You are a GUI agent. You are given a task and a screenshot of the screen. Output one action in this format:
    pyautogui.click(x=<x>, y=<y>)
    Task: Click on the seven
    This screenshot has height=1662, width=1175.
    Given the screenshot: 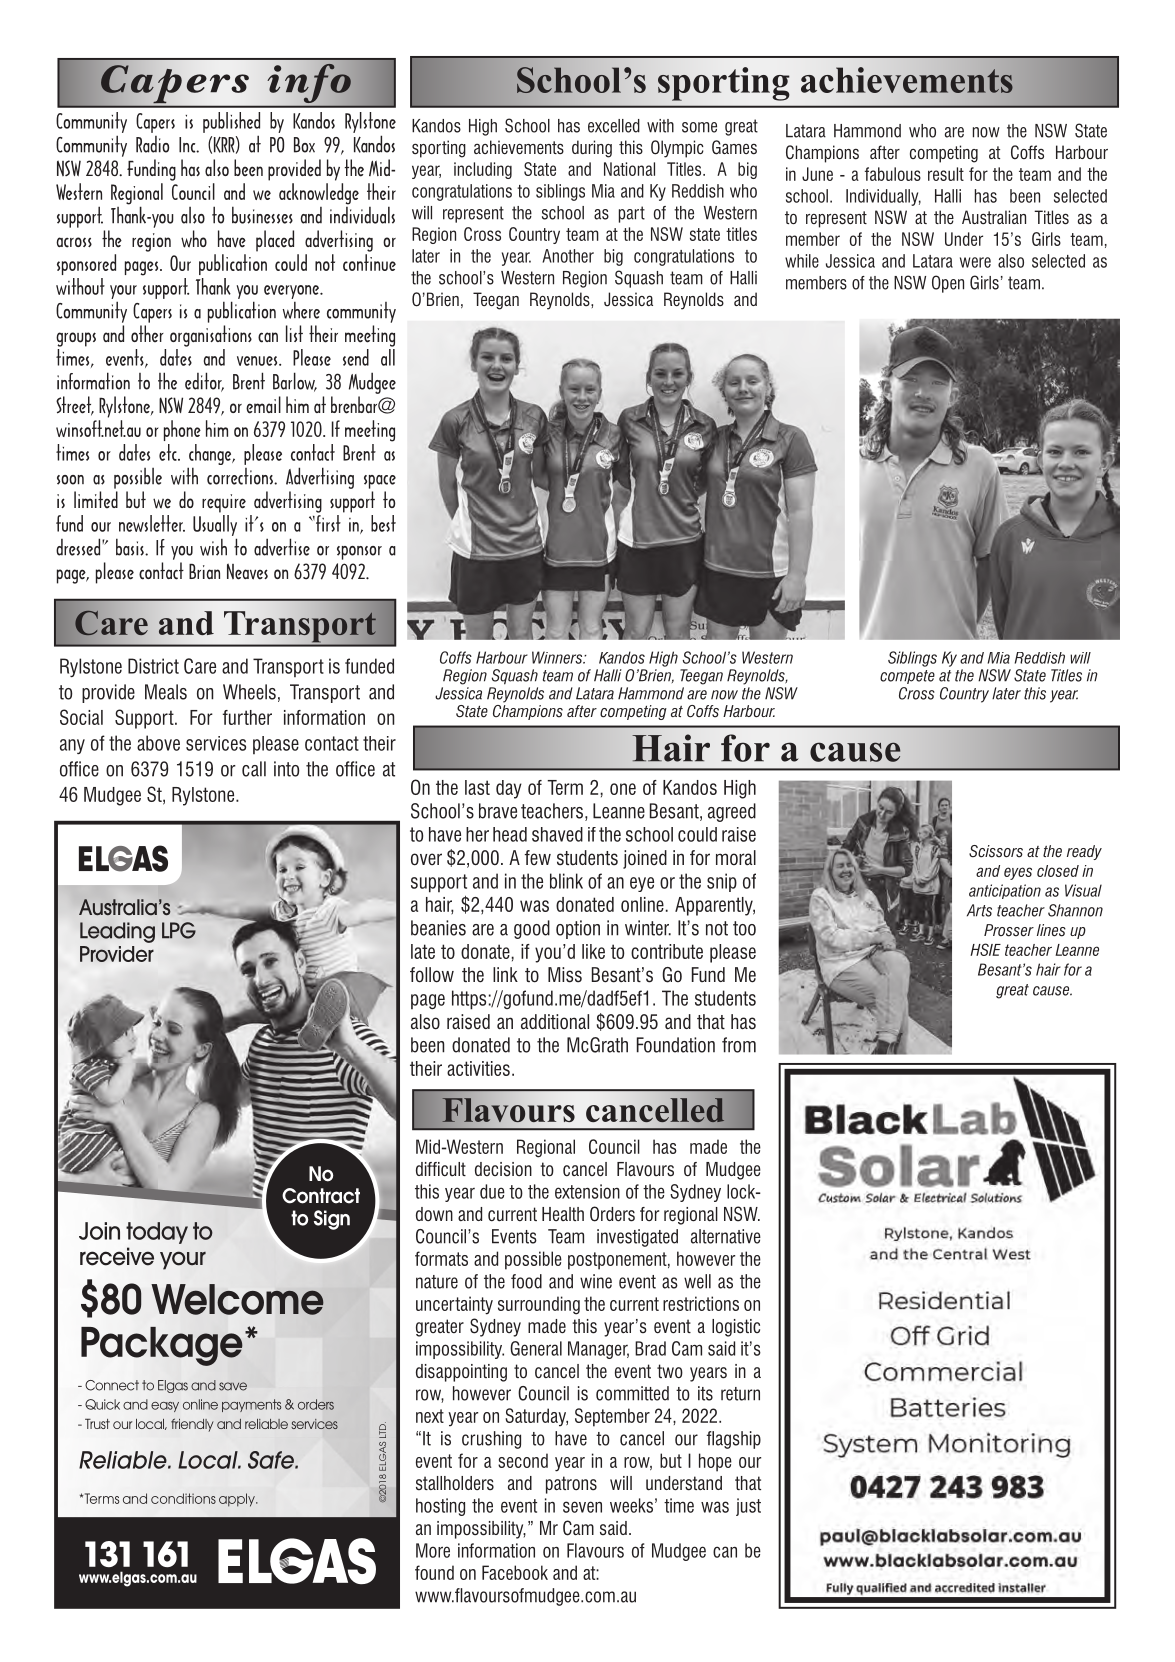 What is the action you would take?
    pyautogui.click(x=582, y=1507)
